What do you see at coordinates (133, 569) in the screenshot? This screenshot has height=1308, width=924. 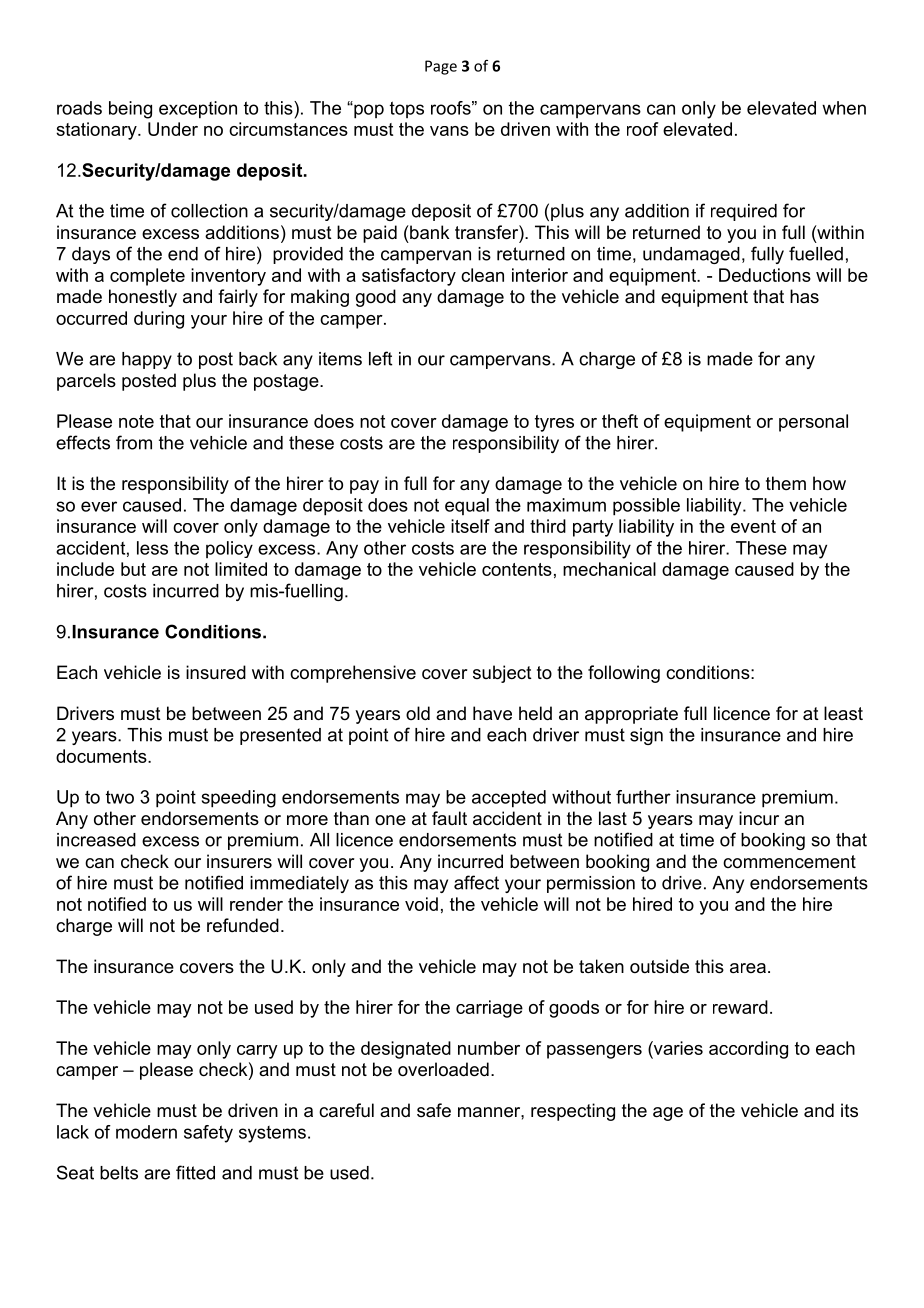 I see `but` at bounding box center [133, 569].
